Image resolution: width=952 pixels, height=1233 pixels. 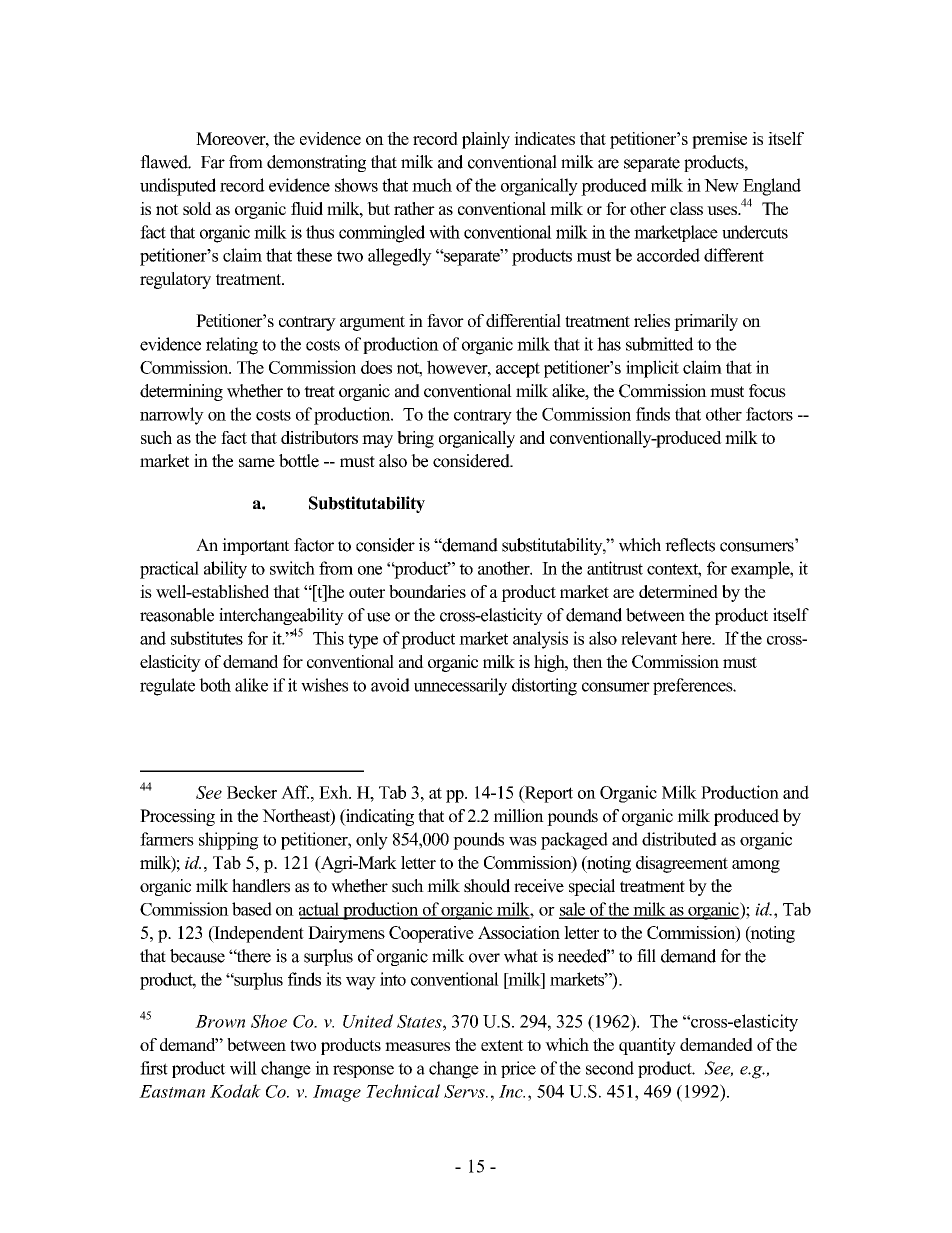 What do you see at coordinates (502, 1045) in the screenshot?
I see `extent` at bounding box center [502, 1045].
